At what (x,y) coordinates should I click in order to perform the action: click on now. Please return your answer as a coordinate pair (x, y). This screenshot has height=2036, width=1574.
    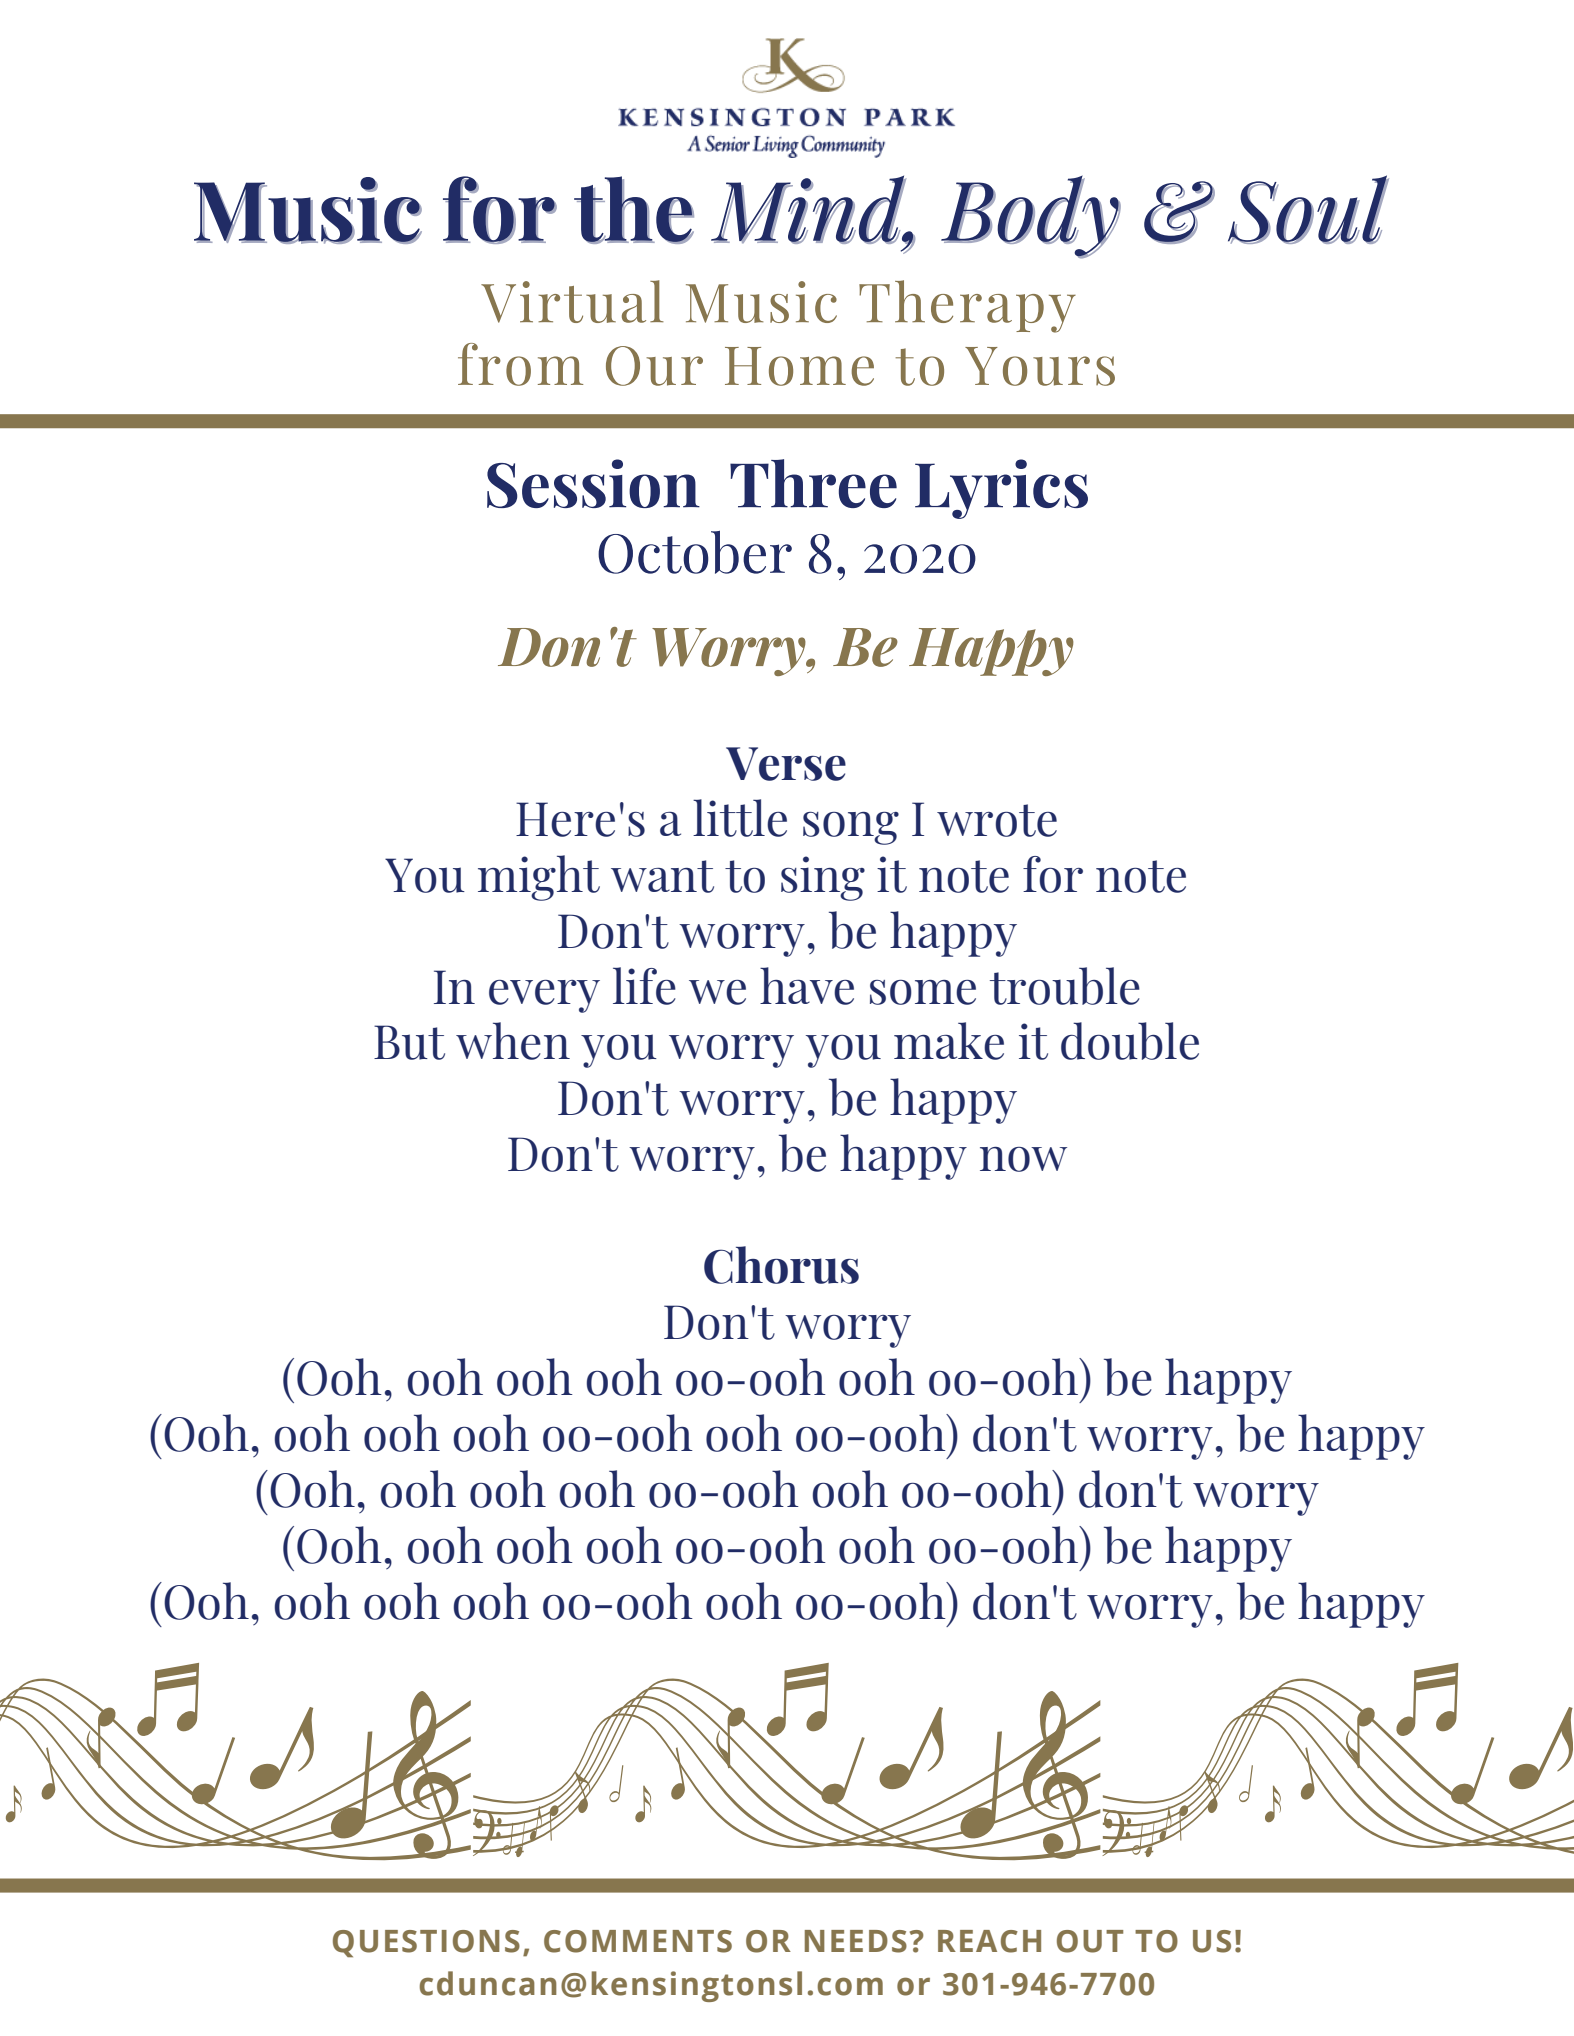
    Looking at the image, I should click on (1023, 1159).
